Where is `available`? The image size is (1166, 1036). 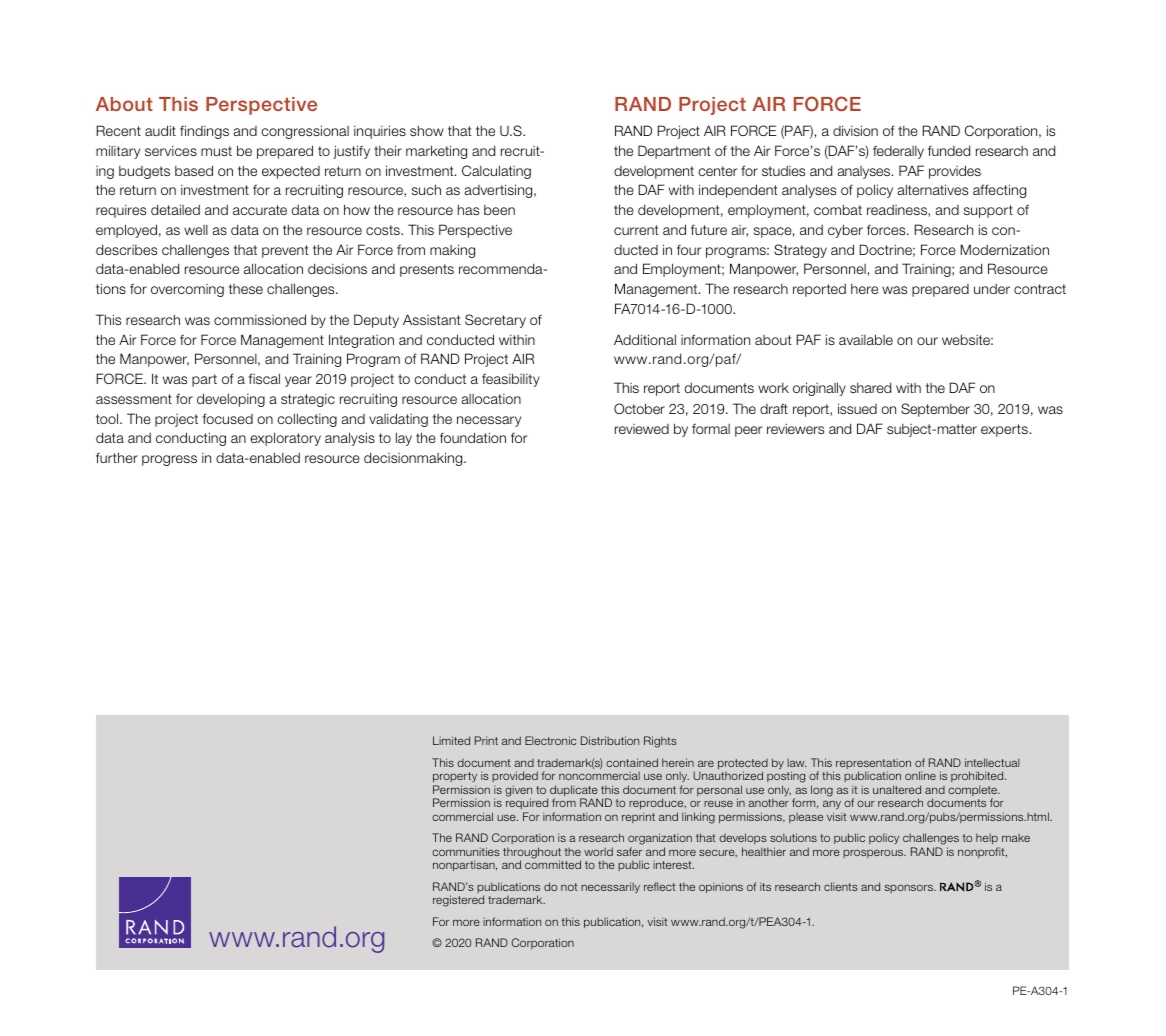
available is located at coordinates (866, 339).
